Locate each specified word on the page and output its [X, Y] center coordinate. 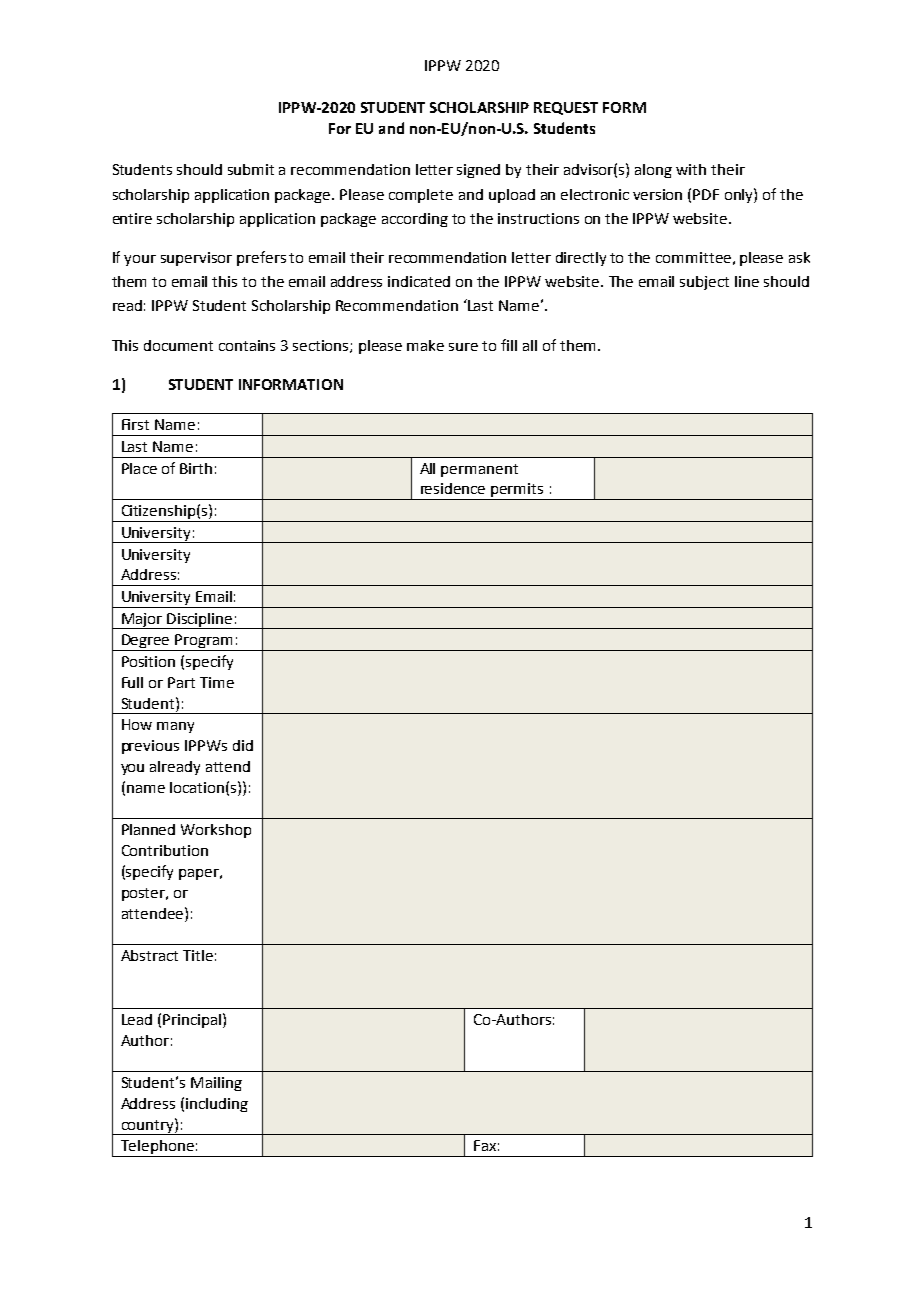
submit [251, 169]
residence [453, 488]
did [243, 745]
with [691, 169]
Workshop [216, 831]
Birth [196, 468]
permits [518, 491]
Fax [485, 1145]
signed [478, 171]
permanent [479, 470]
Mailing [216, 1084]
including [217, 1105]
